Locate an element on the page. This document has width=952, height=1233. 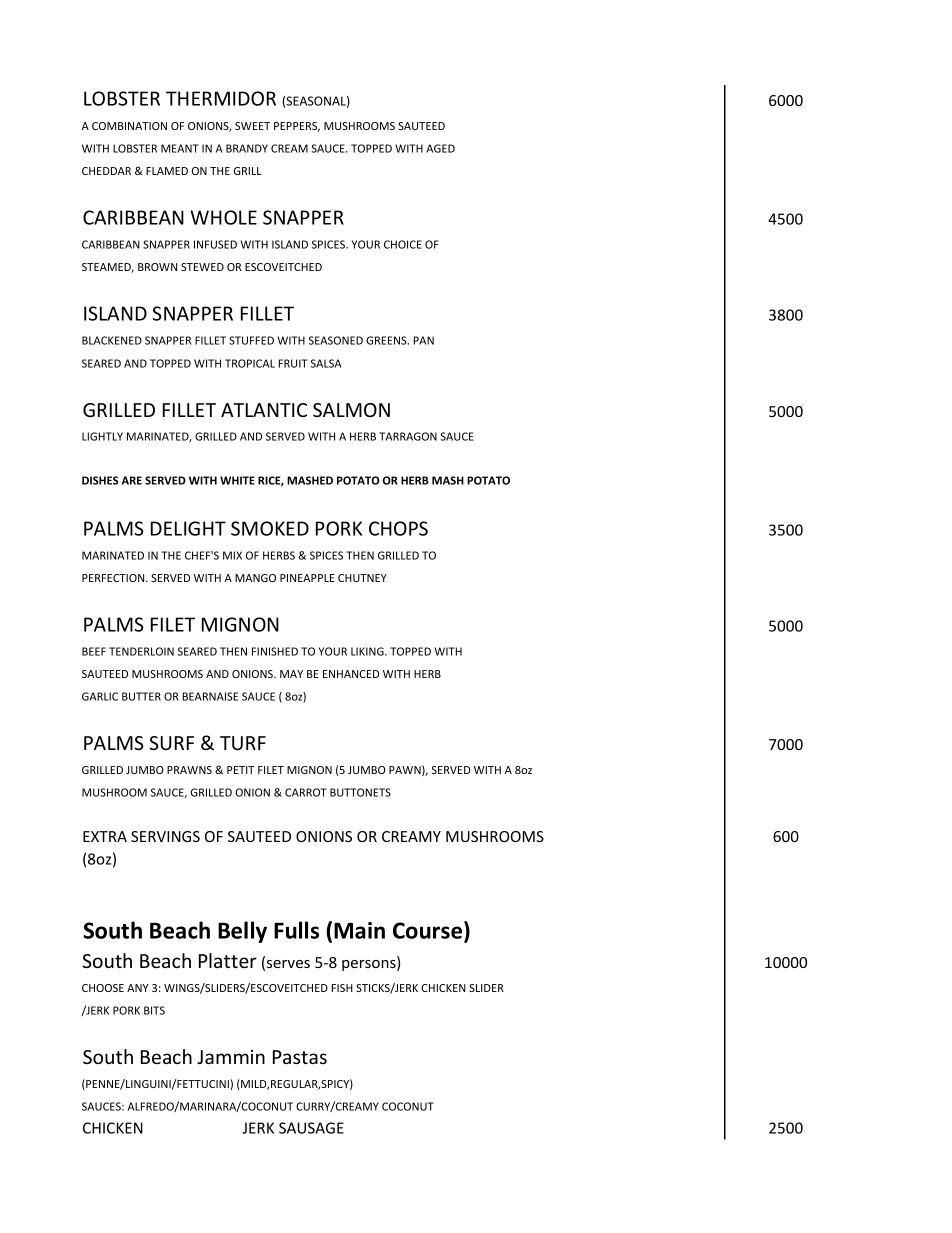
SWEET is located at coordinates (252, 126).
